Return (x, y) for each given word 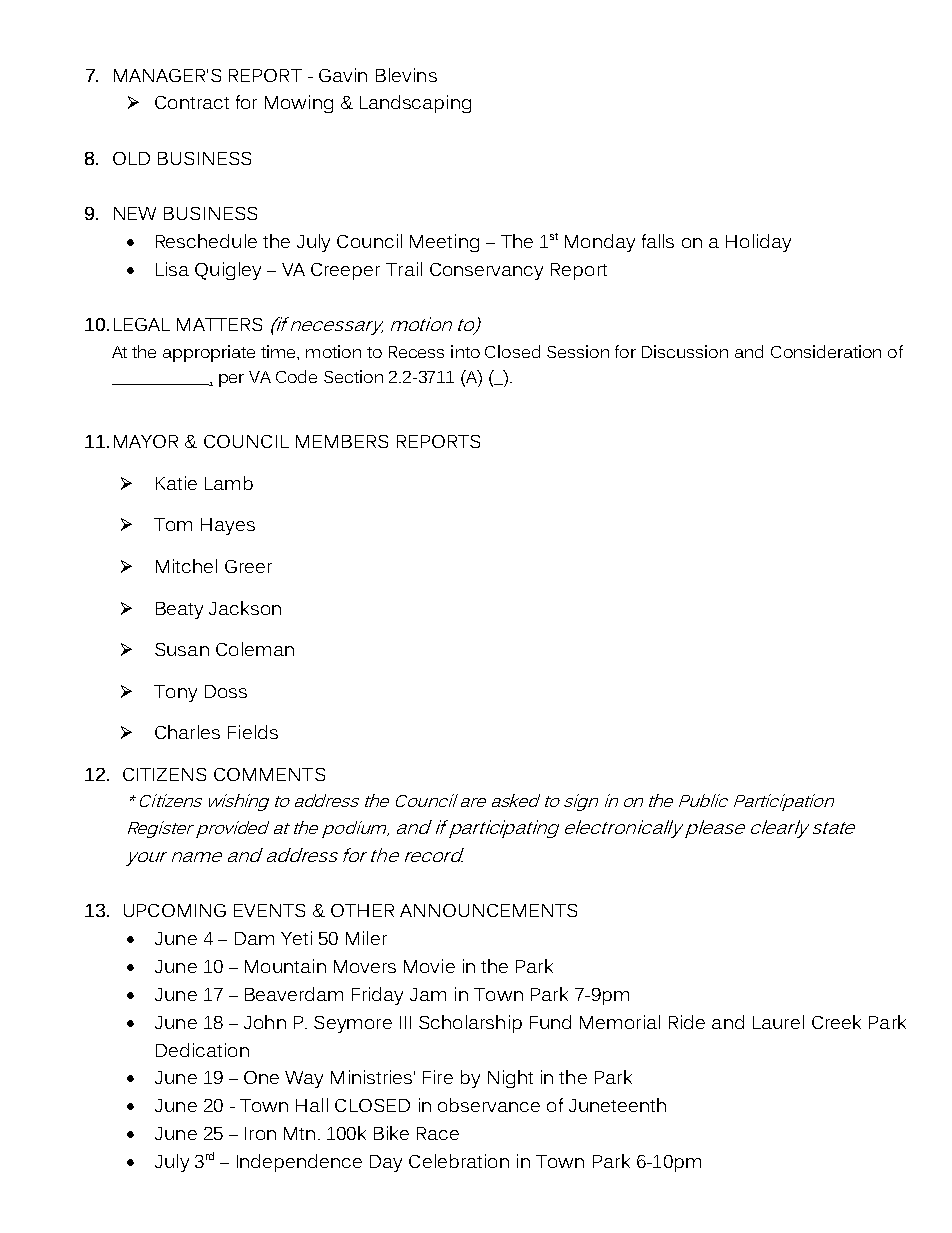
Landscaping (415, 104)
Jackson (245, 608)
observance (489, 1105)
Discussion (685, 351)
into (465, 351)
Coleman (255, 649)
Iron (260, 1133)
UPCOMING (175, 910)
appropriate (209, 353)
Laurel (778, 1022)
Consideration (826, 351)
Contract (192, 102)
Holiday (758, 243)
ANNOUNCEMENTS (488, 910)
